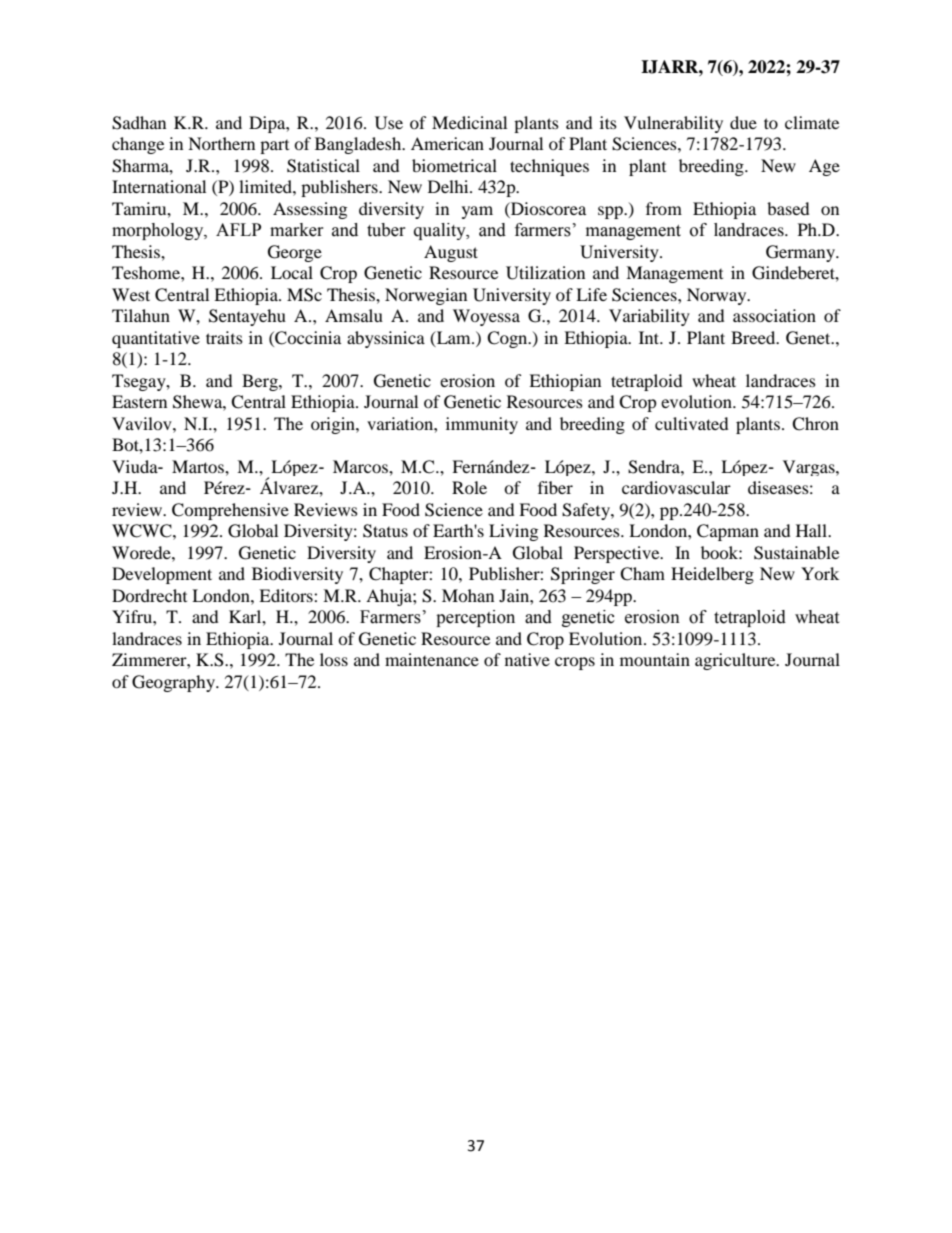  What do you see at coordinates (292, 272) in the screenshot?
I see `Local` at bounding box center [292, 272].
